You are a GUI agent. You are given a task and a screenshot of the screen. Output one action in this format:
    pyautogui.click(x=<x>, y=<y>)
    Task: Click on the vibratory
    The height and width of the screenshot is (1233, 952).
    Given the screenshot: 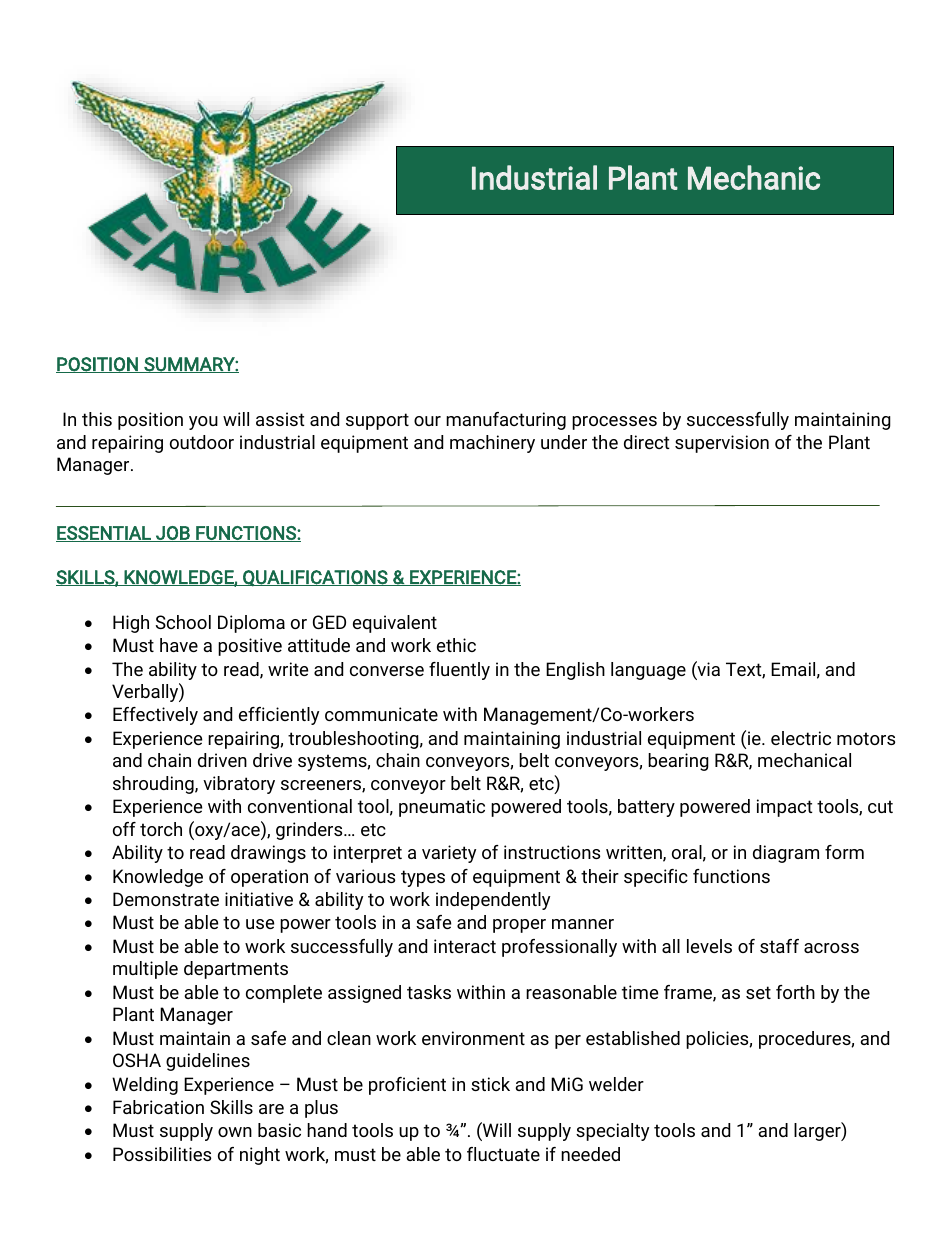 What is the action you would take?
    pyautogui.click(x=239, y=785)
